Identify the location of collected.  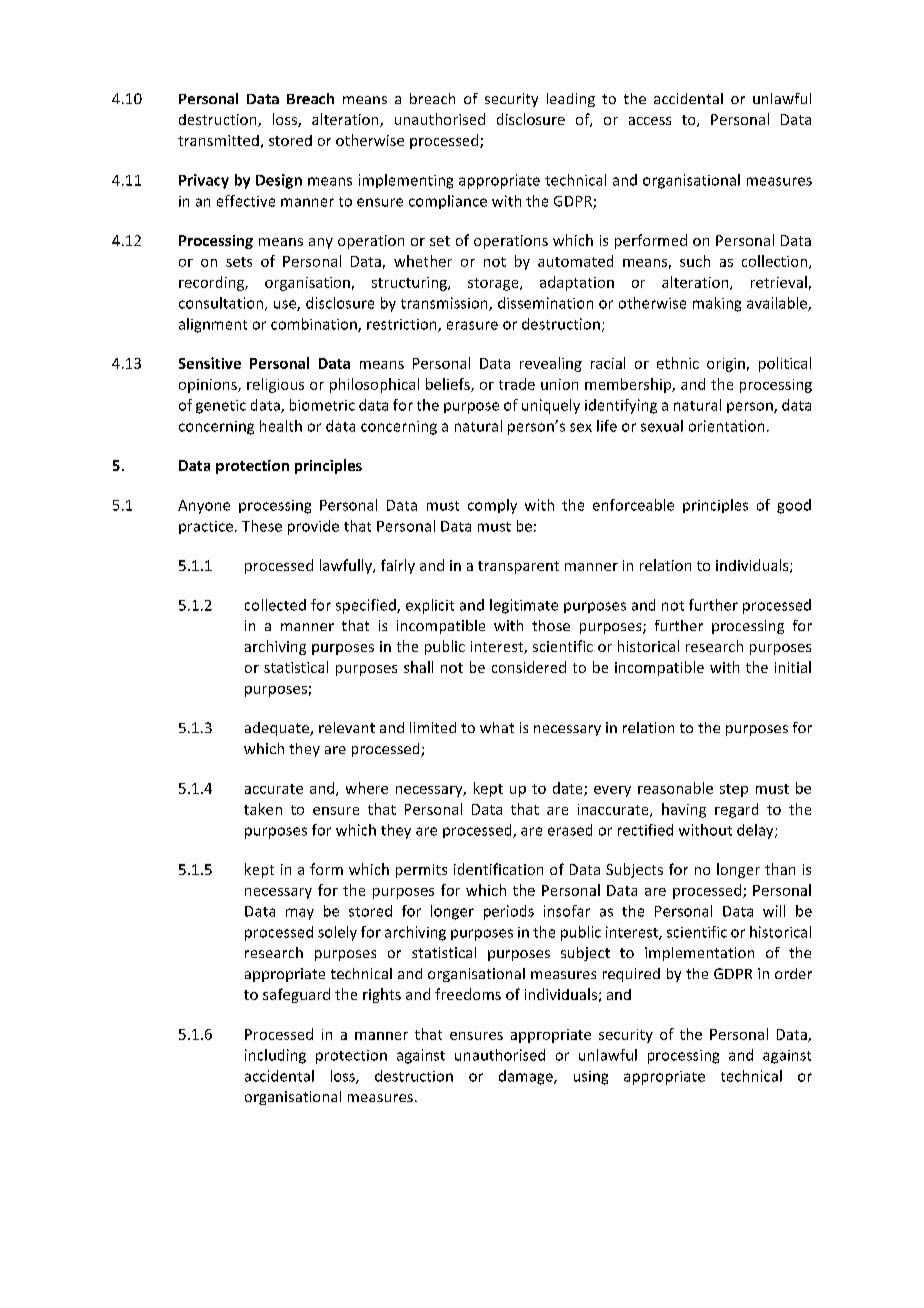
(275, 605).
